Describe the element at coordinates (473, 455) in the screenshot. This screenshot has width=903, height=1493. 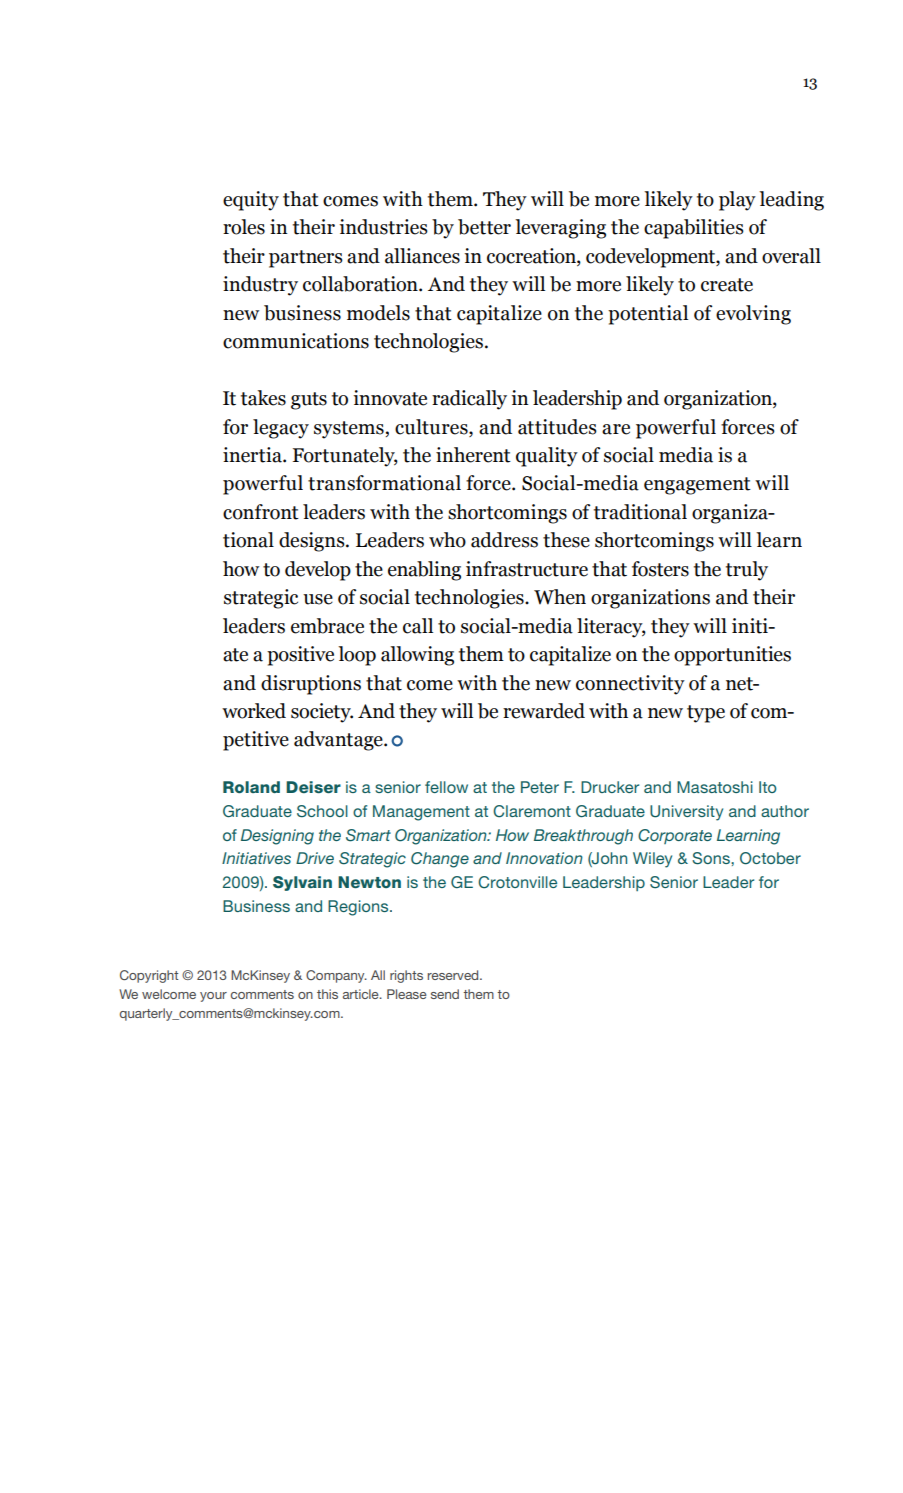
I see `inherent` at that location.
